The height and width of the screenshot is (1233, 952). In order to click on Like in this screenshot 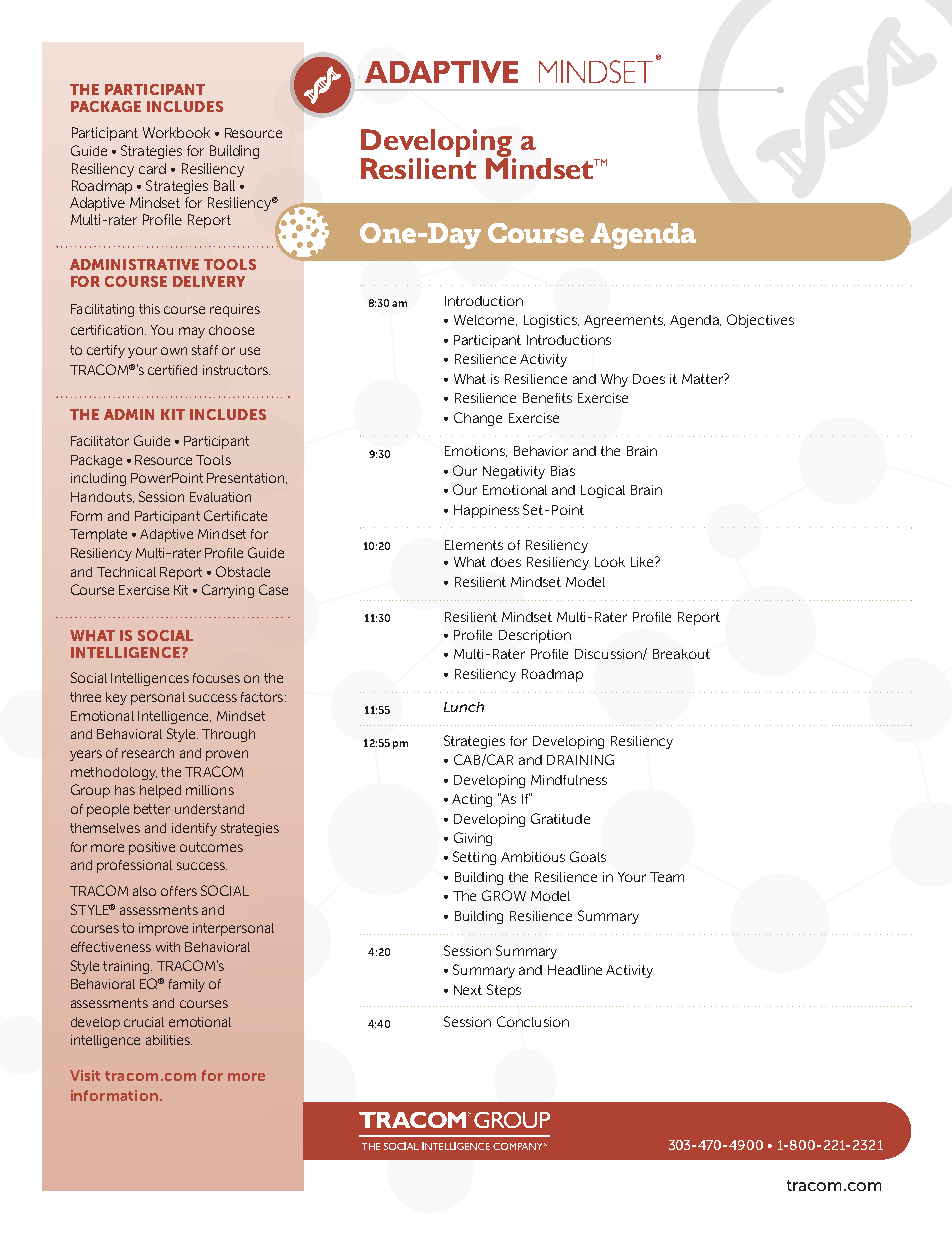, I will do `click(643, 562)`.
